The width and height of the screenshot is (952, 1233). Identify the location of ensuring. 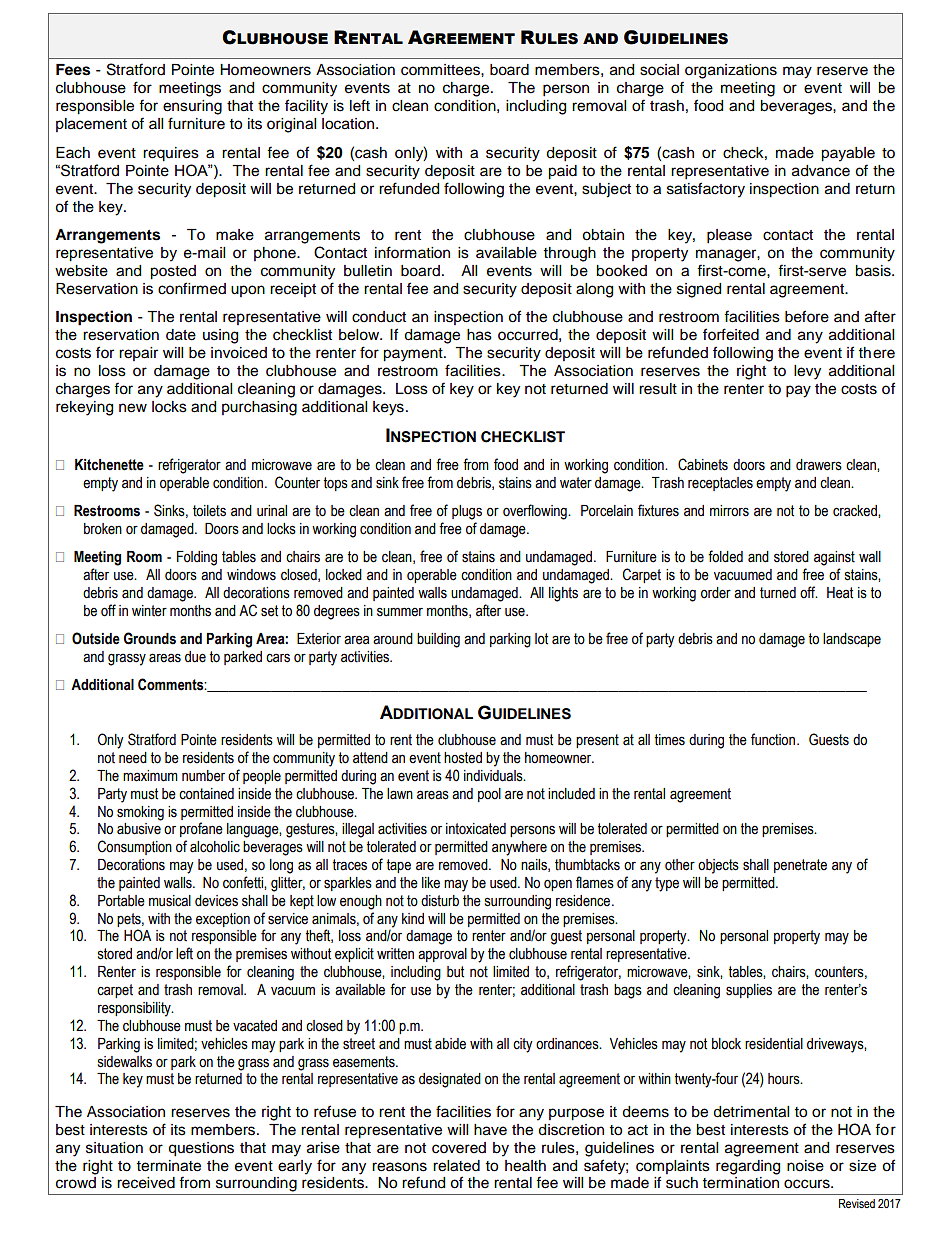
(192, 107).
